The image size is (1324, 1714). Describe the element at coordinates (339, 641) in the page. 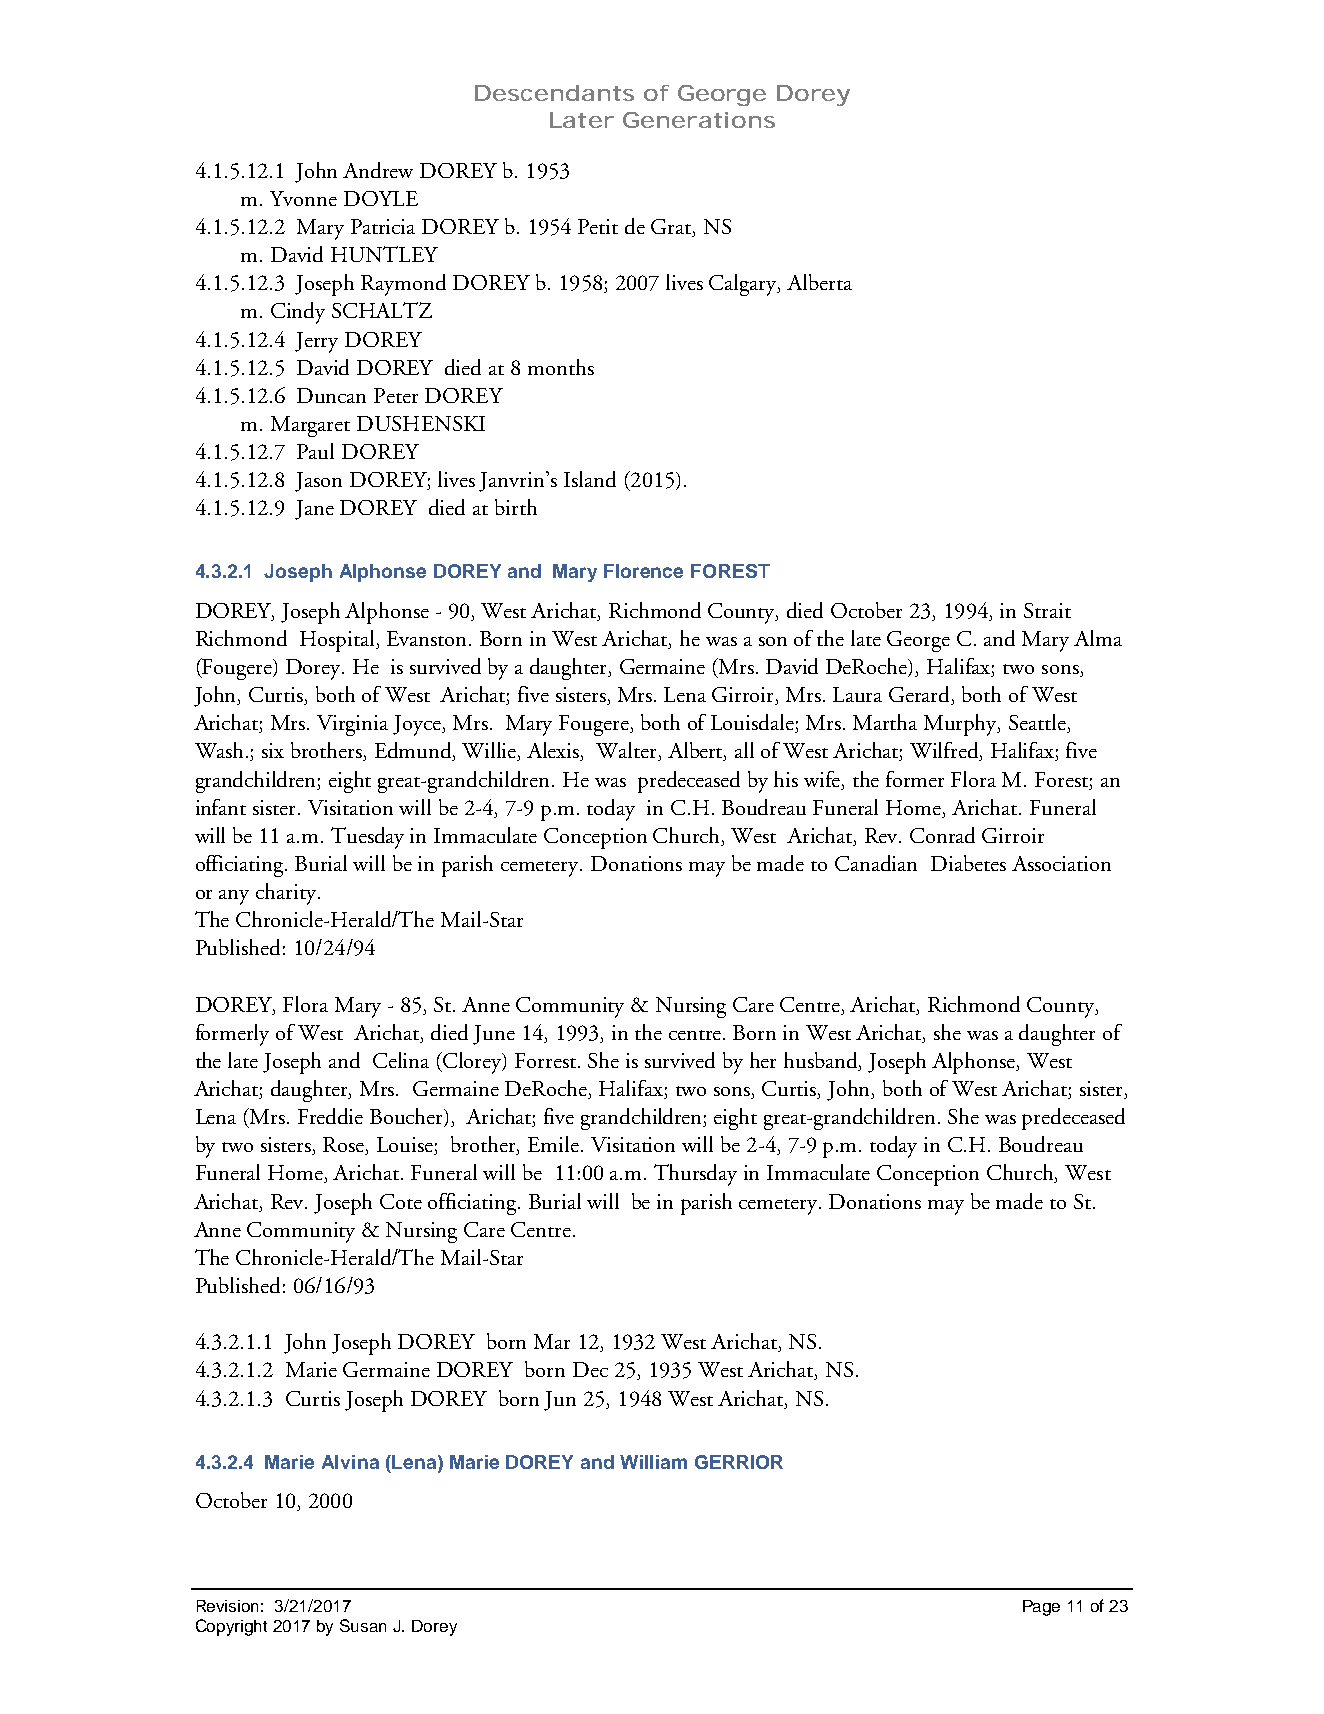

I see `Hospital` at that location.
